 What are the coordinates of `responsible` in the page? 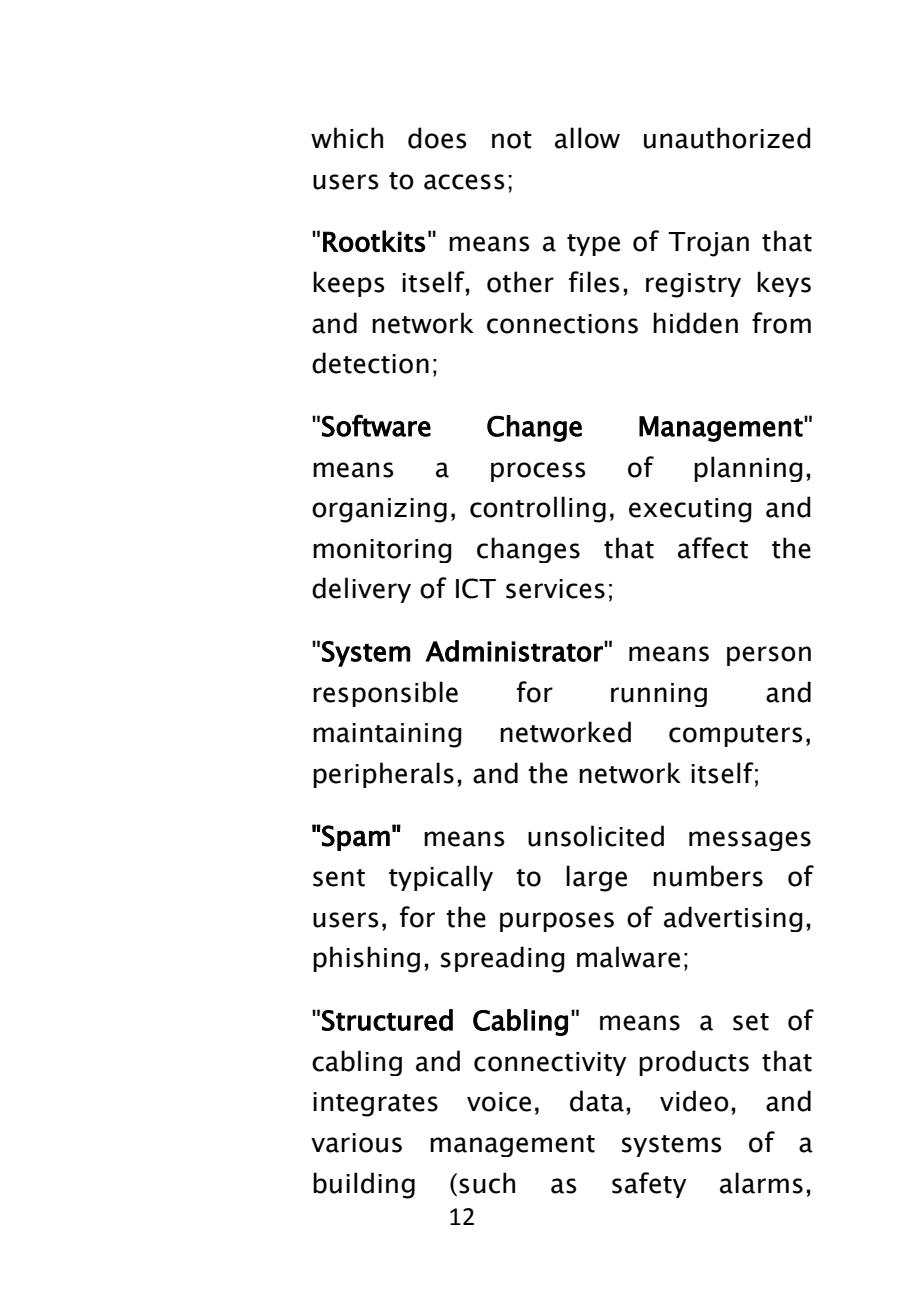 It's located at (385, 694).
